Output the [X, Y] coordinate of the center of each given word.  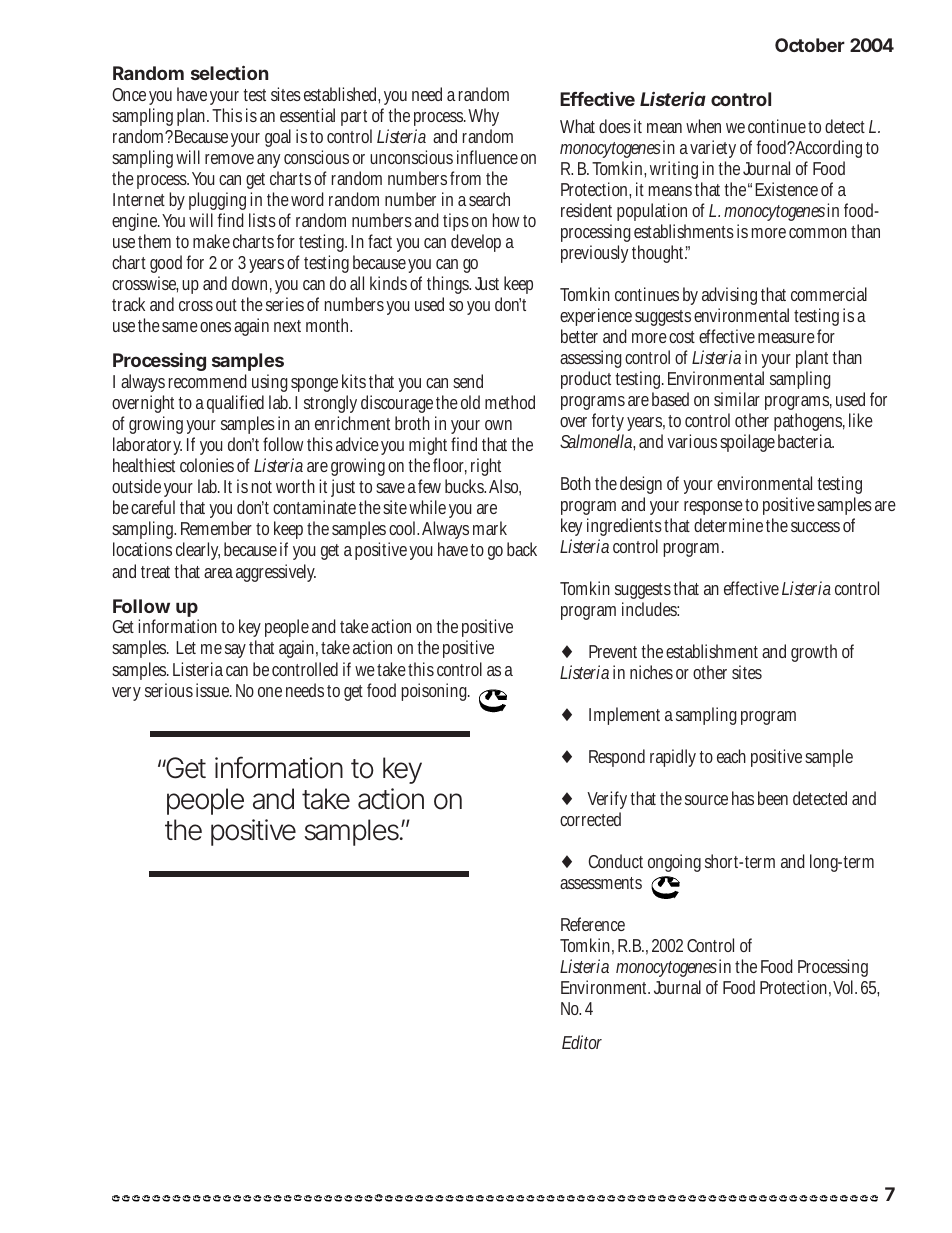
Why [483, 119]
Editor [582, 1042]
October [810, 45]
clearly [198, 551]
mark [490, 528]
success [815, 527]
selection [229, 72]
